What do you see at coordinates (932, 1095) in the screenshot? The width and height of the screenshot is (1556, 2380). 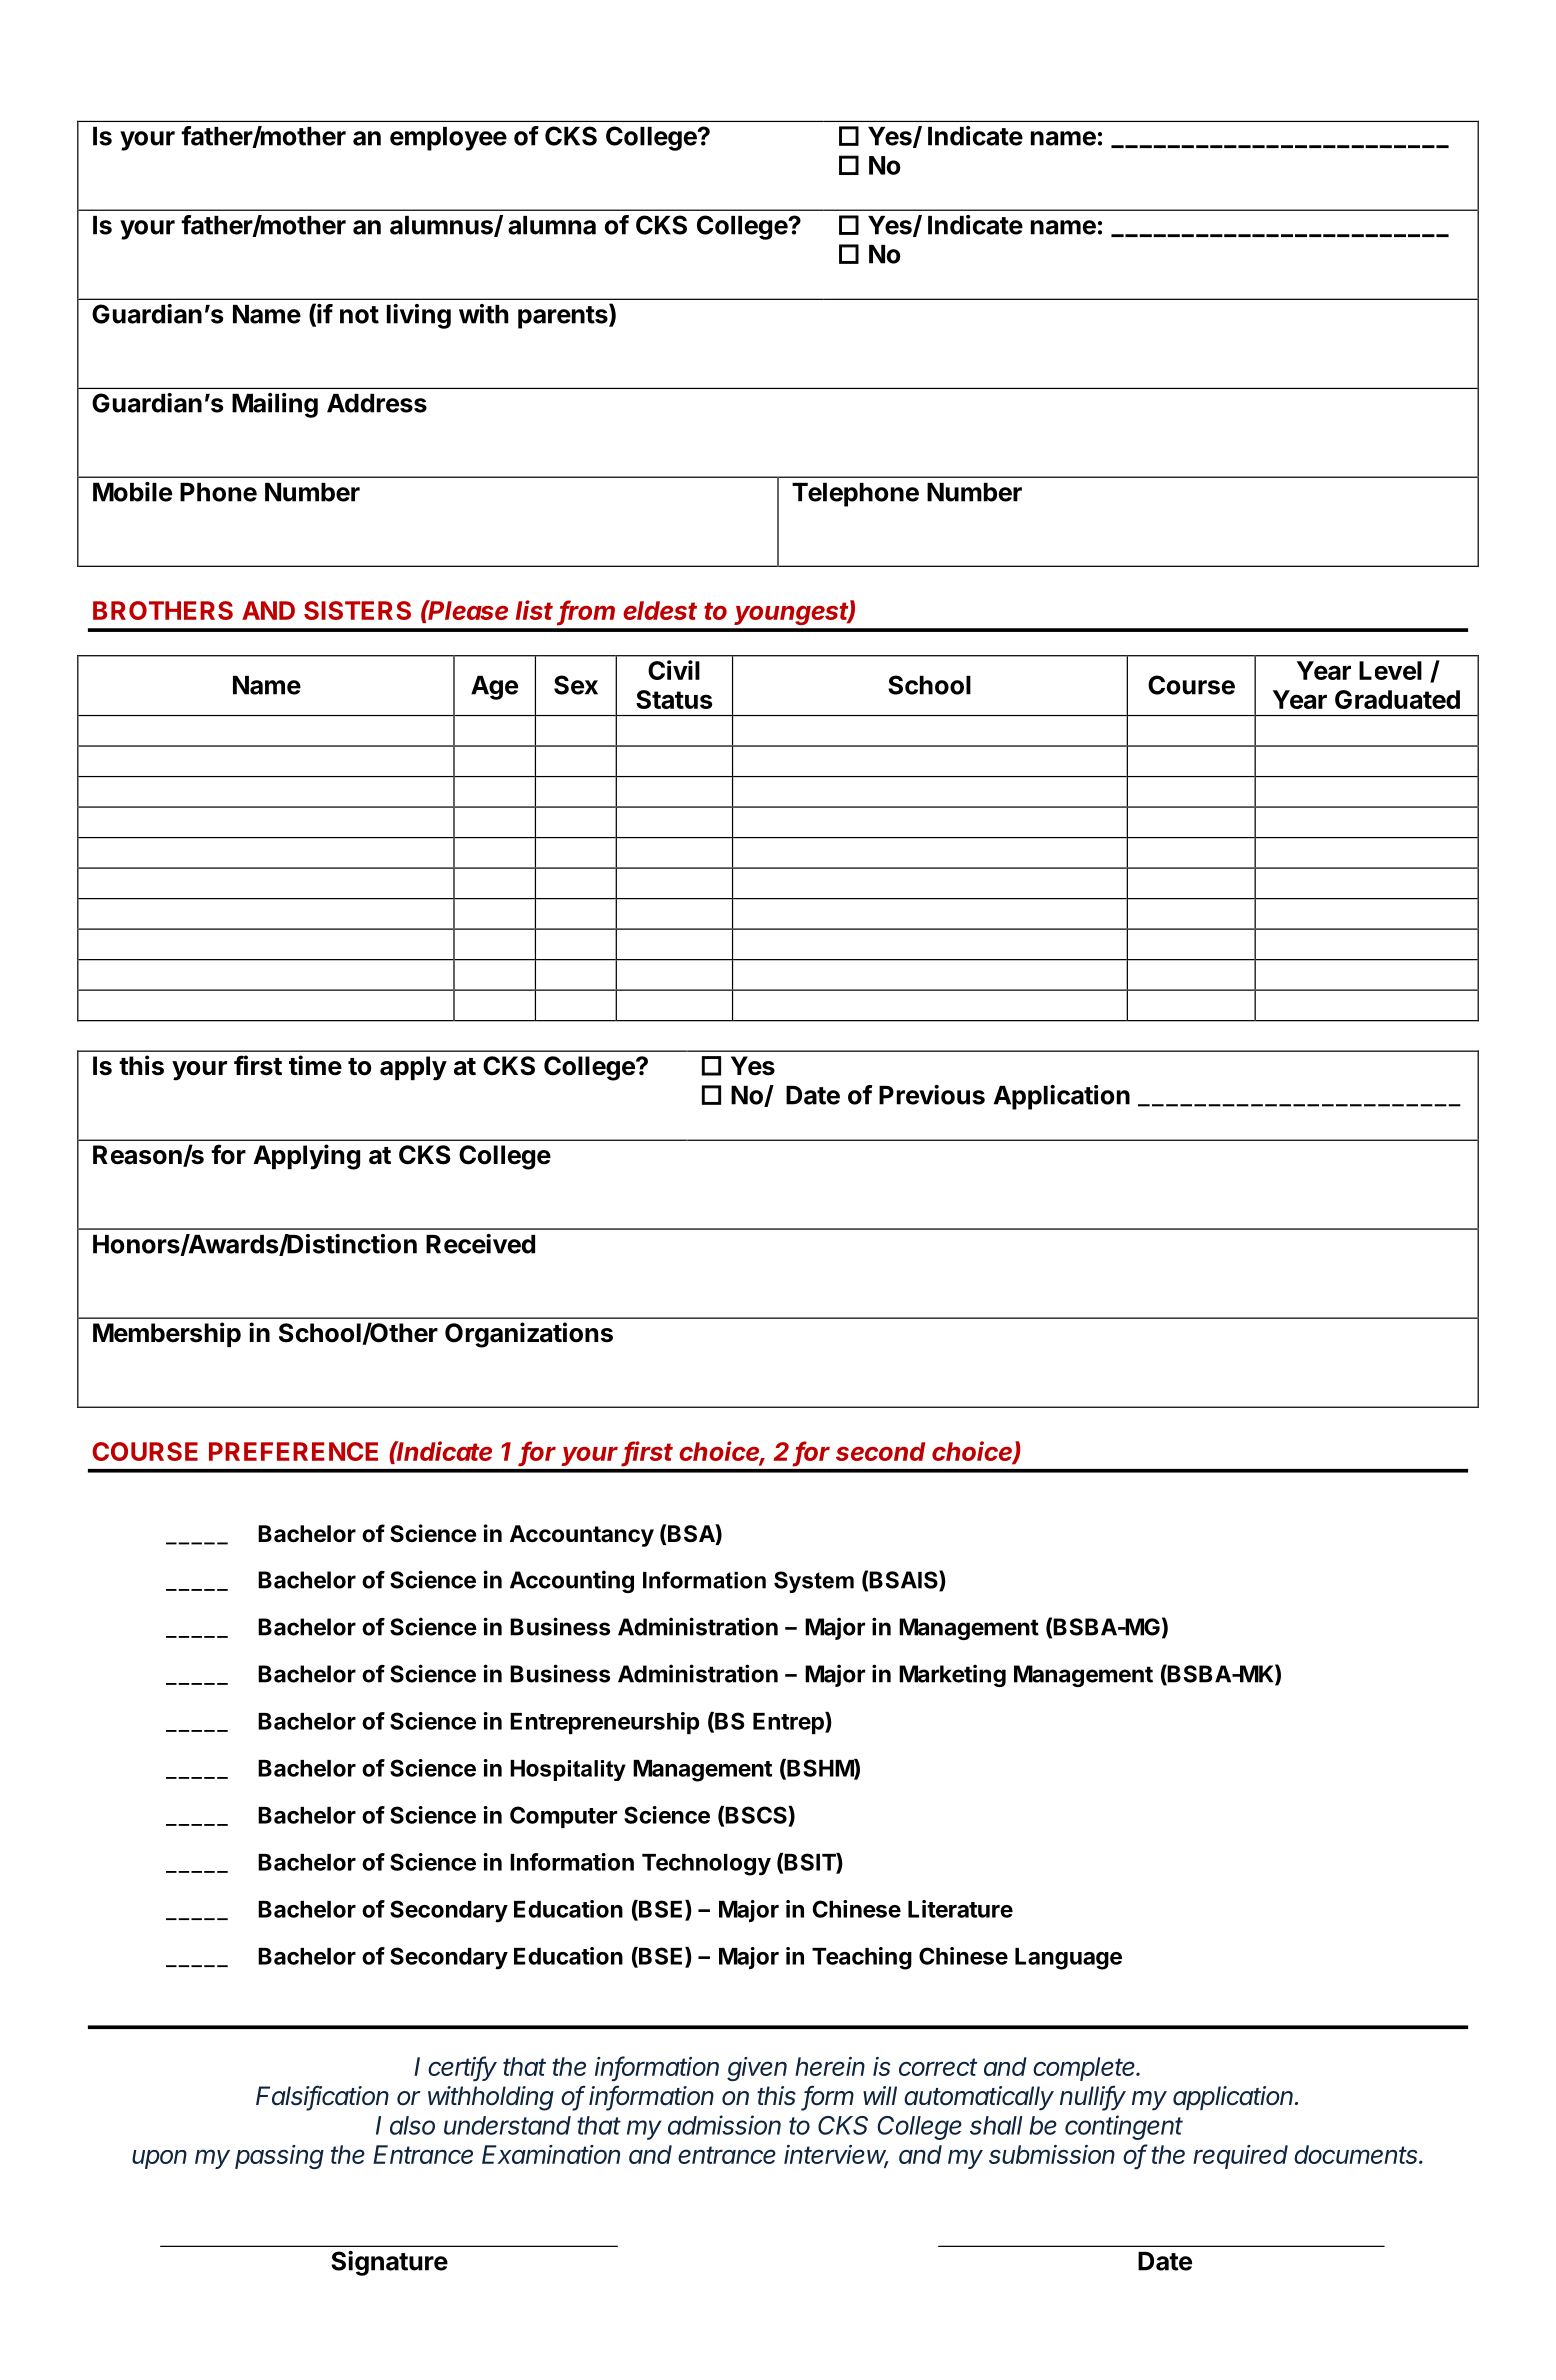 I see `Previous` at bounding box center [932, 1095].
